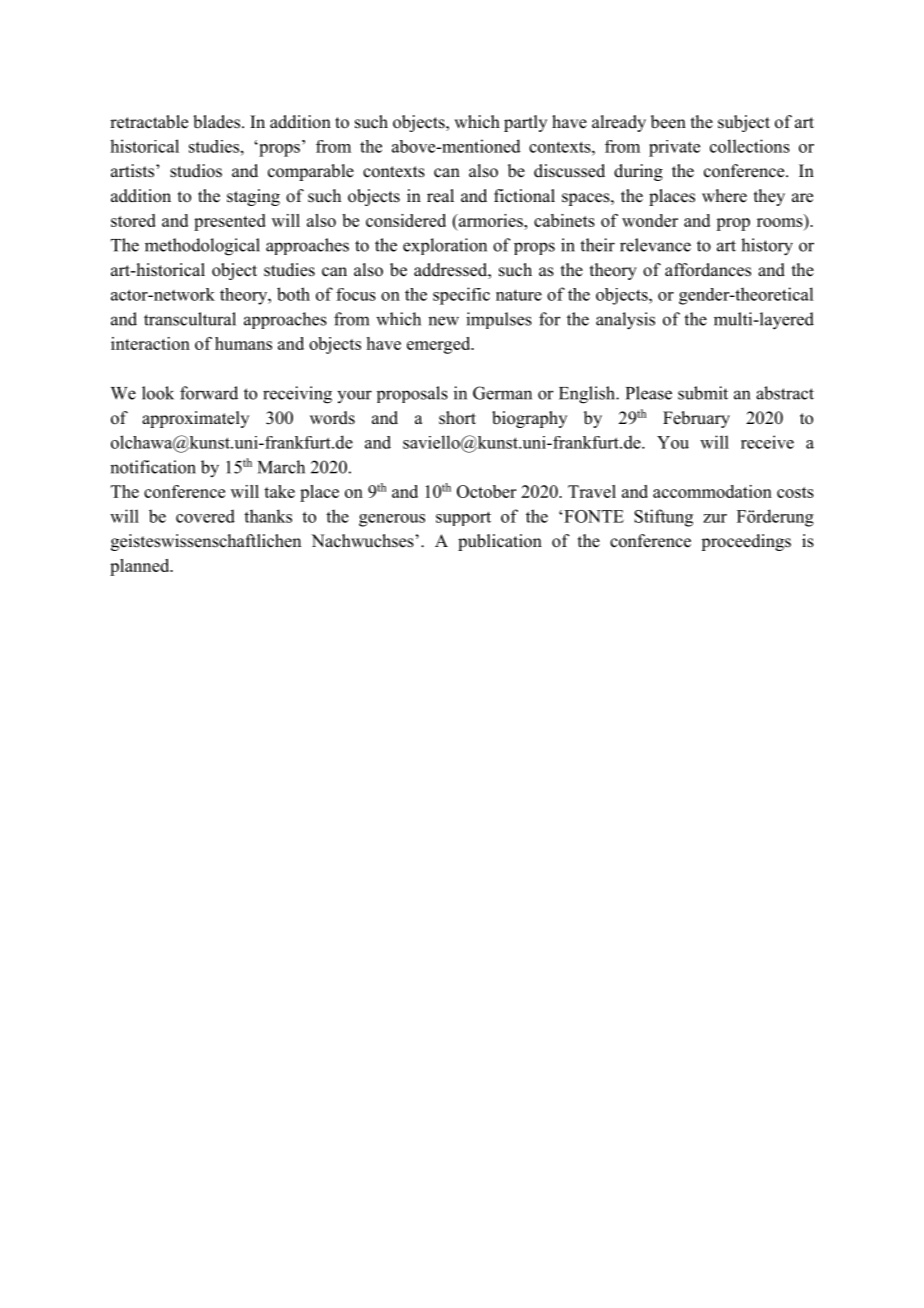 The width and height of the screenshot is (924, 1308). What do you see at coordinates (744, 123) in the screenshot?
I see `subject` at bounding box center [744, 123].
